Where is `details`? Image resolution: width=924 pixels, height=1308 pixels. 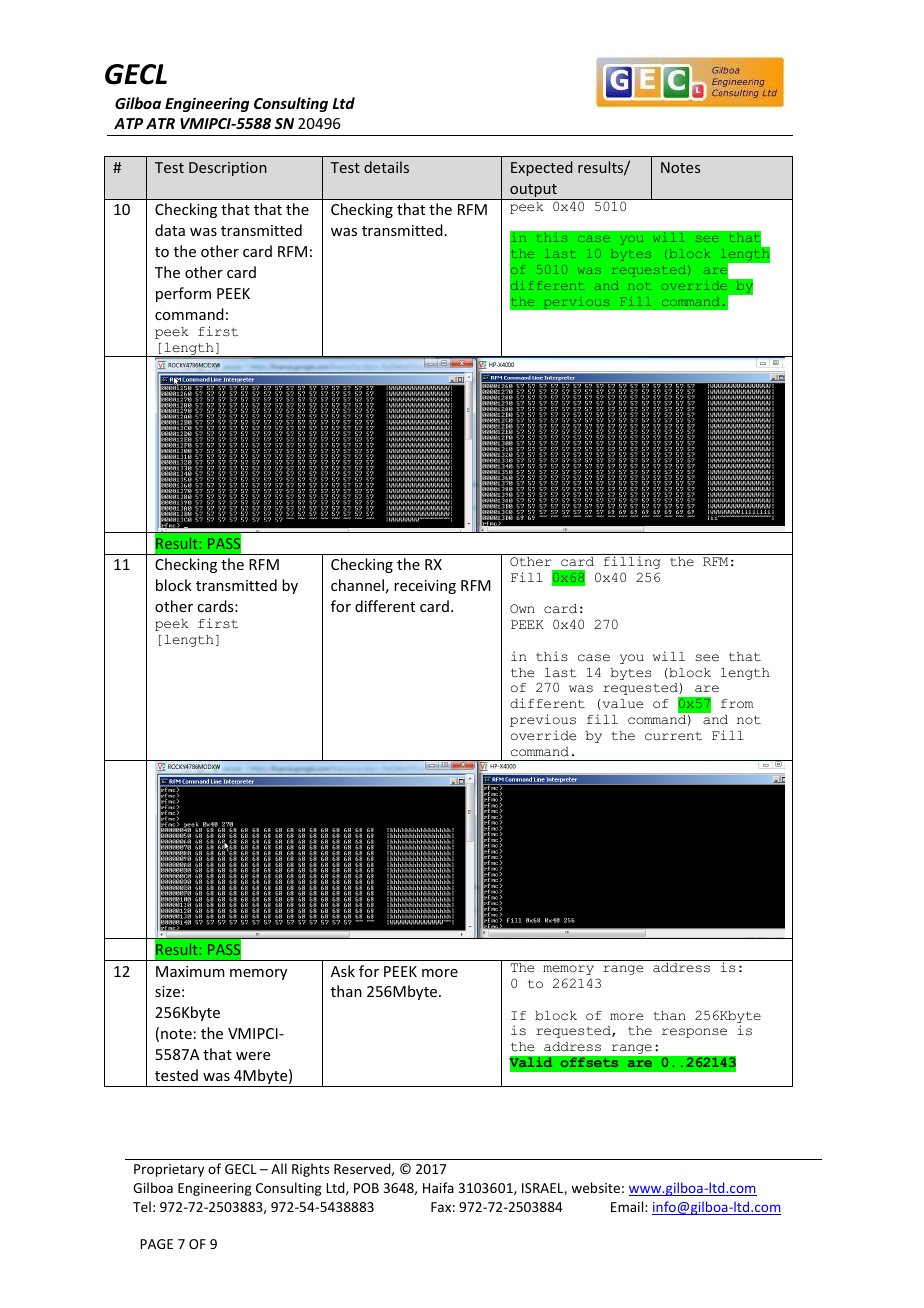
details is located at coordinates (386, 167).
